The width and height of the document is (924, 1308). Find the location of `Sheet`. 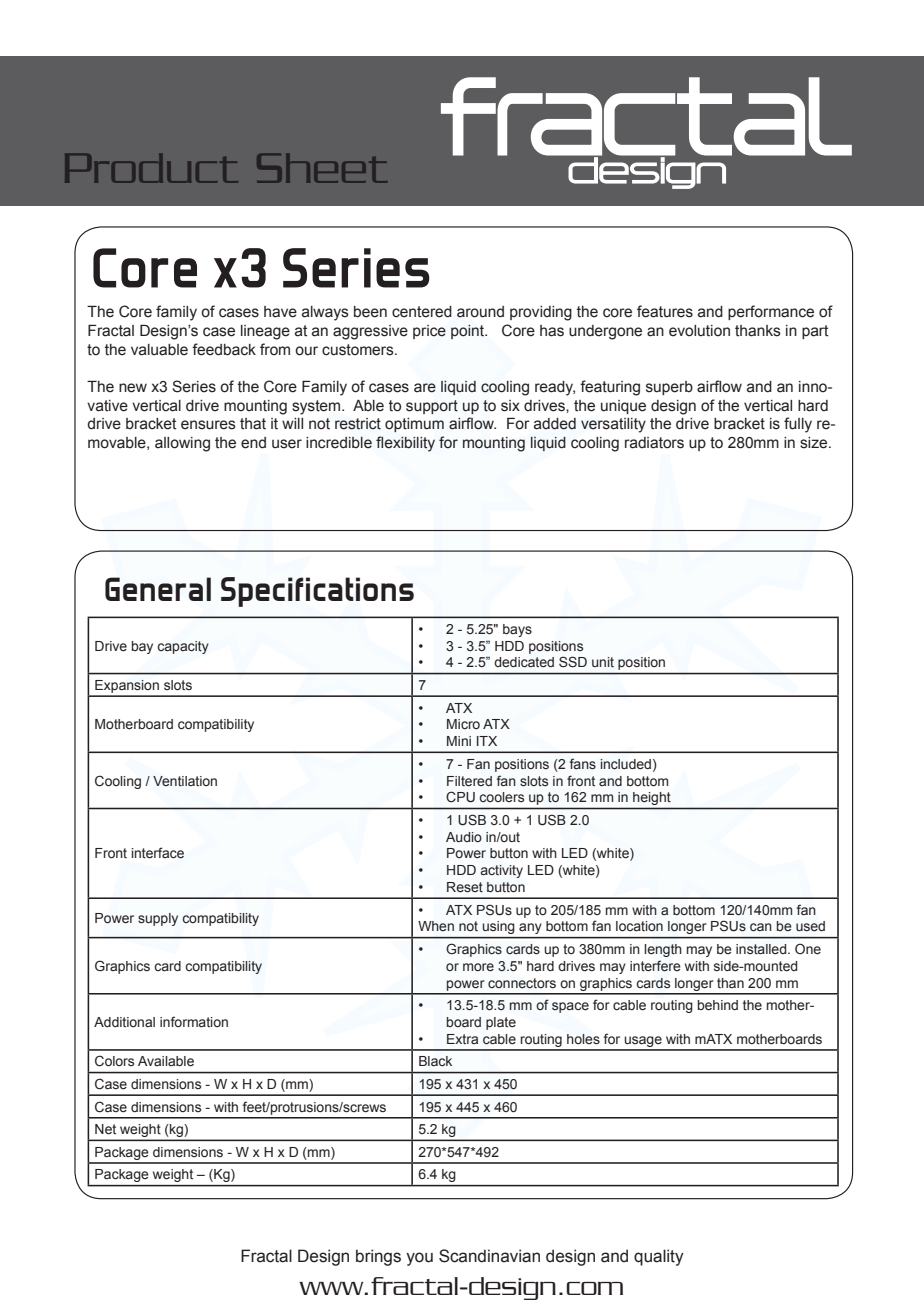

Sheet is located at coordinates (322, 168).
